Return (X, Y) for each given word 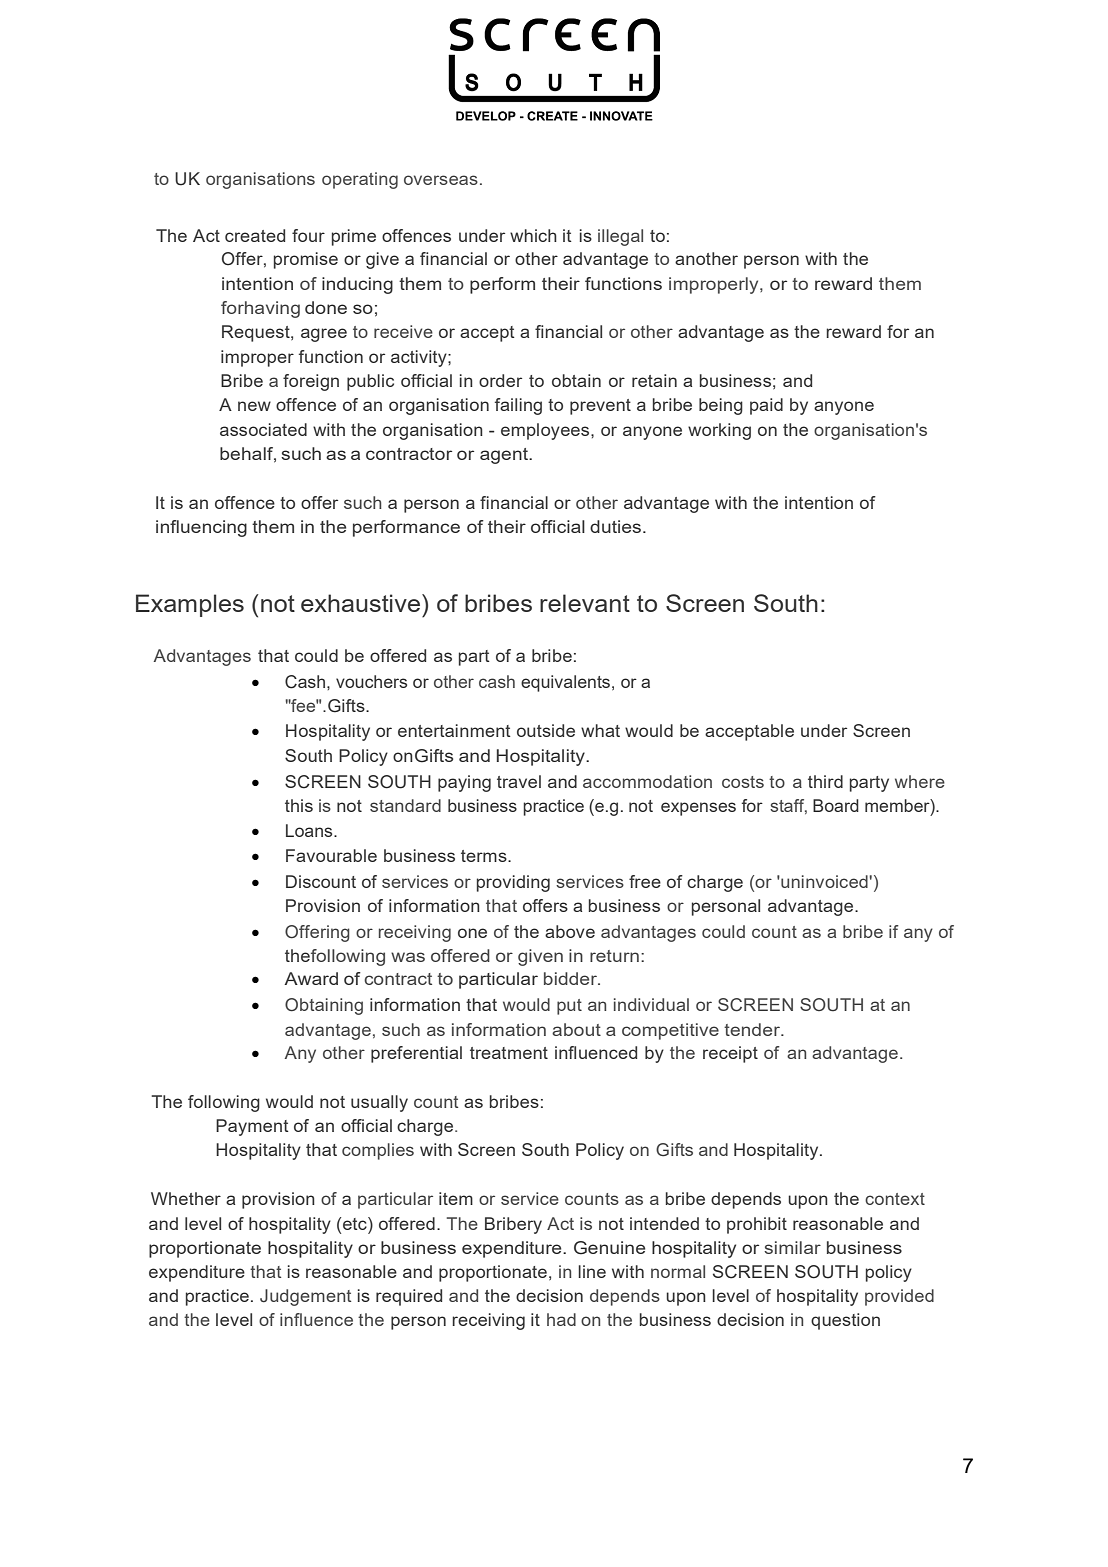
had (561, 1319)
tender (753, 1029)
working (719, 431)
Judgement (305, 1297)
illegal (620, 237)
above (570, 931)
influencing (201, 528)
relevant (585, 603)
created (255, 235)
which (533, 235)
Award (311, 978)
